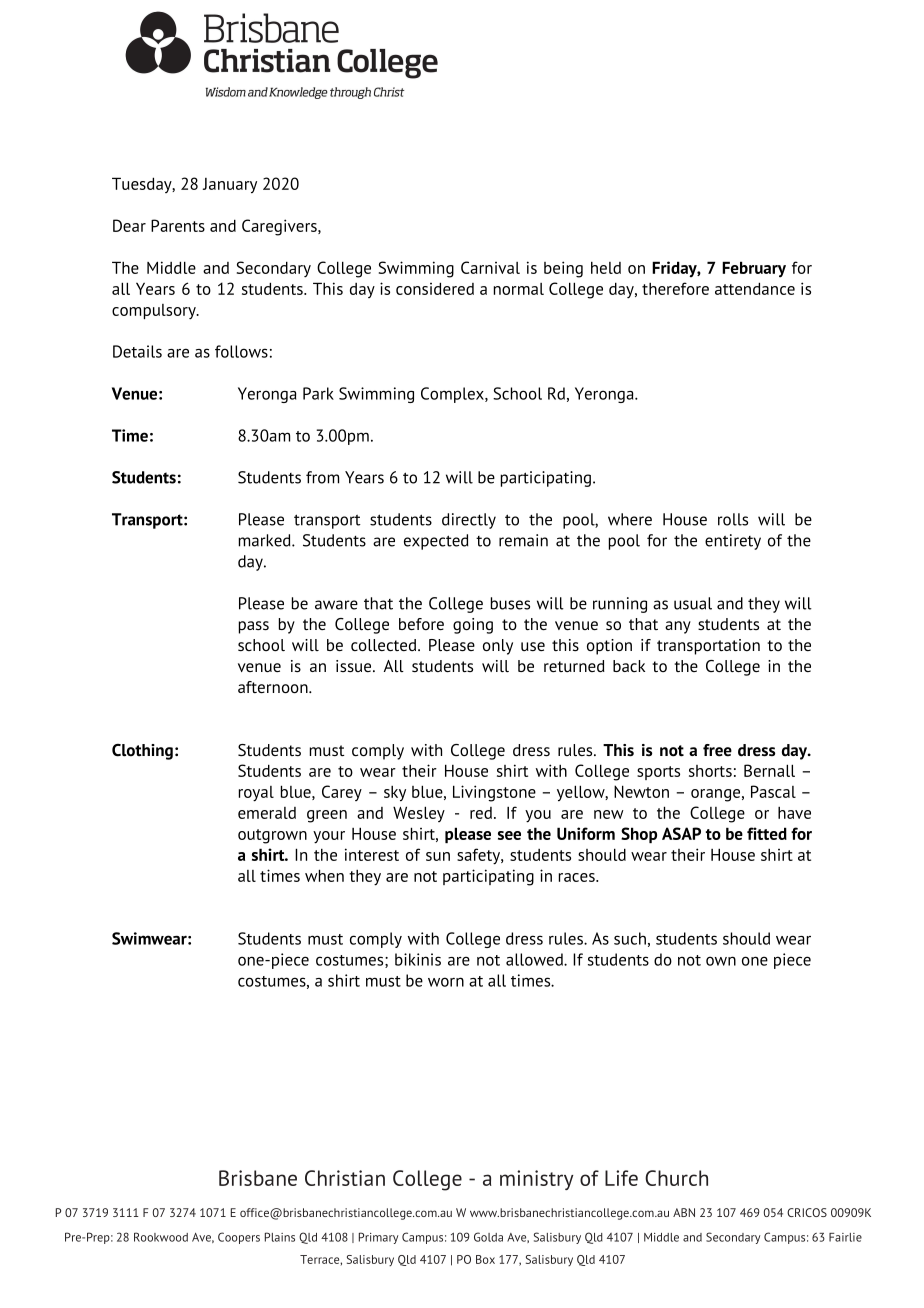 The width and height of the document is (924, 1308). Describe the element at coordinates (479, 856) in the document. I see `safety` at that location.
